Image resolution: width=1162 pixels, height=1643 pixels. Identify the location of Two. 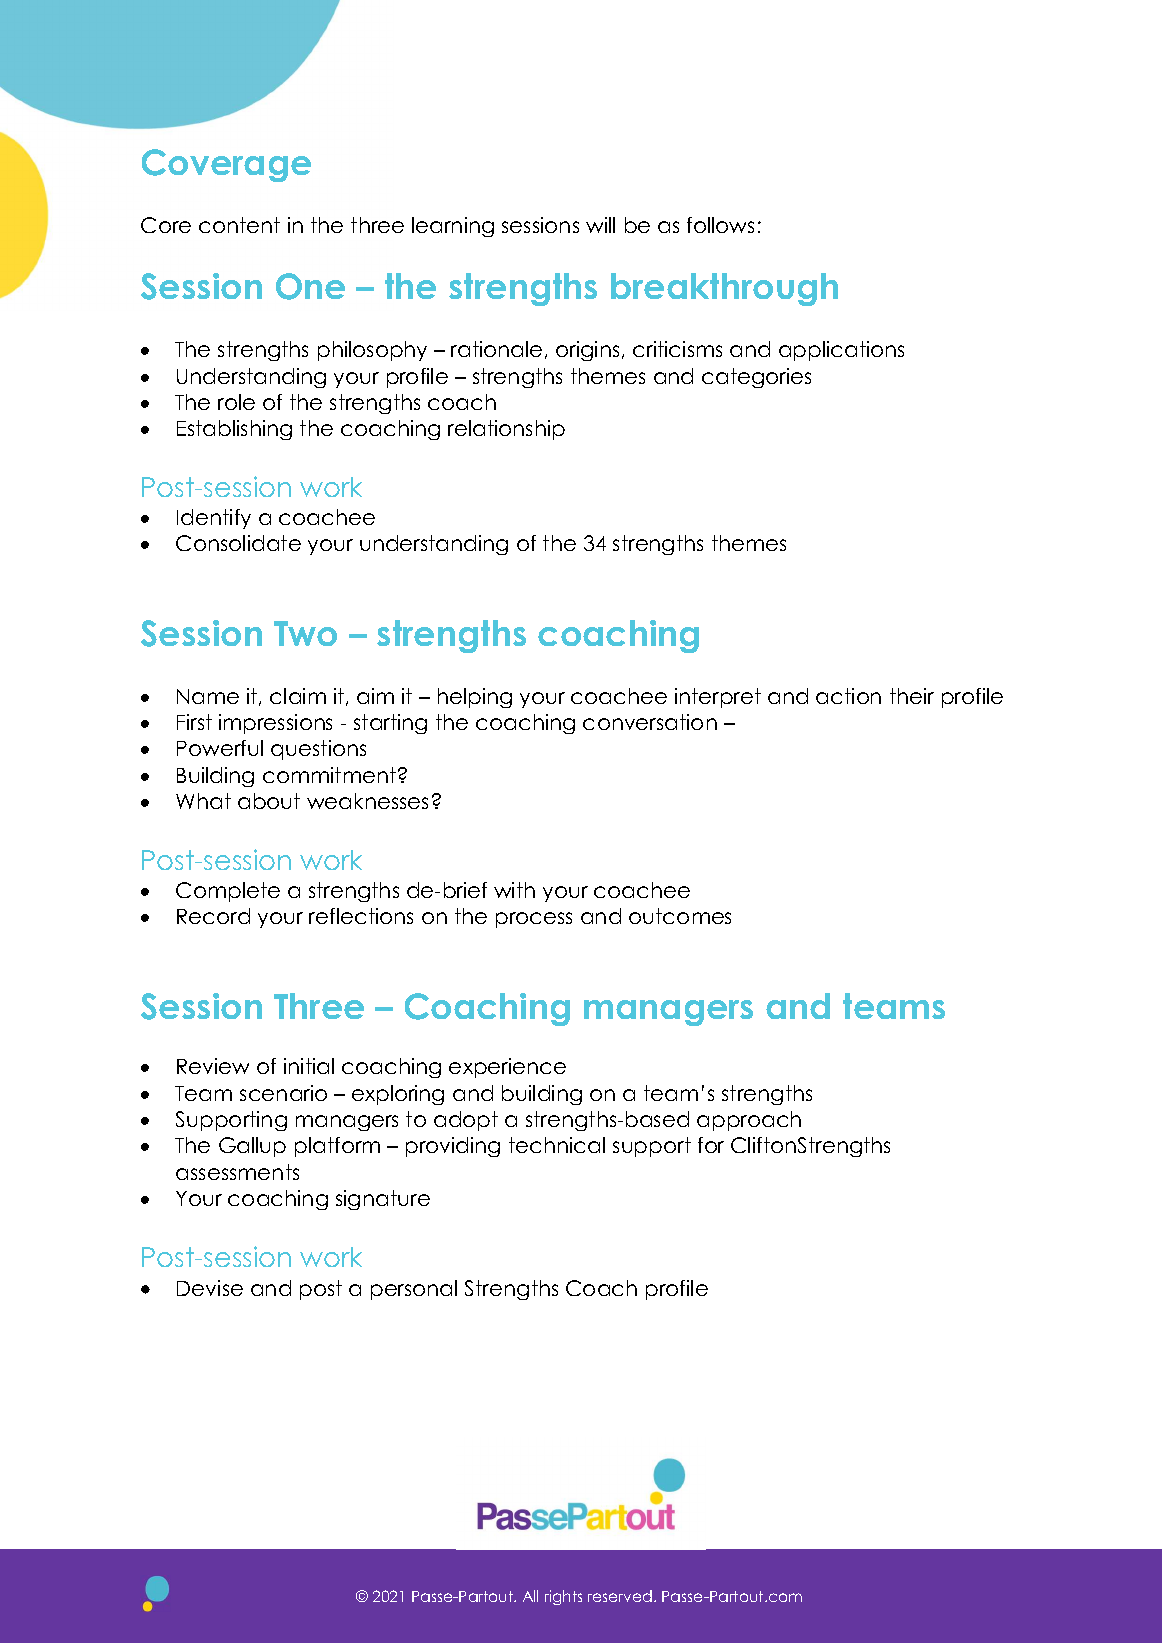
(305, 633).
